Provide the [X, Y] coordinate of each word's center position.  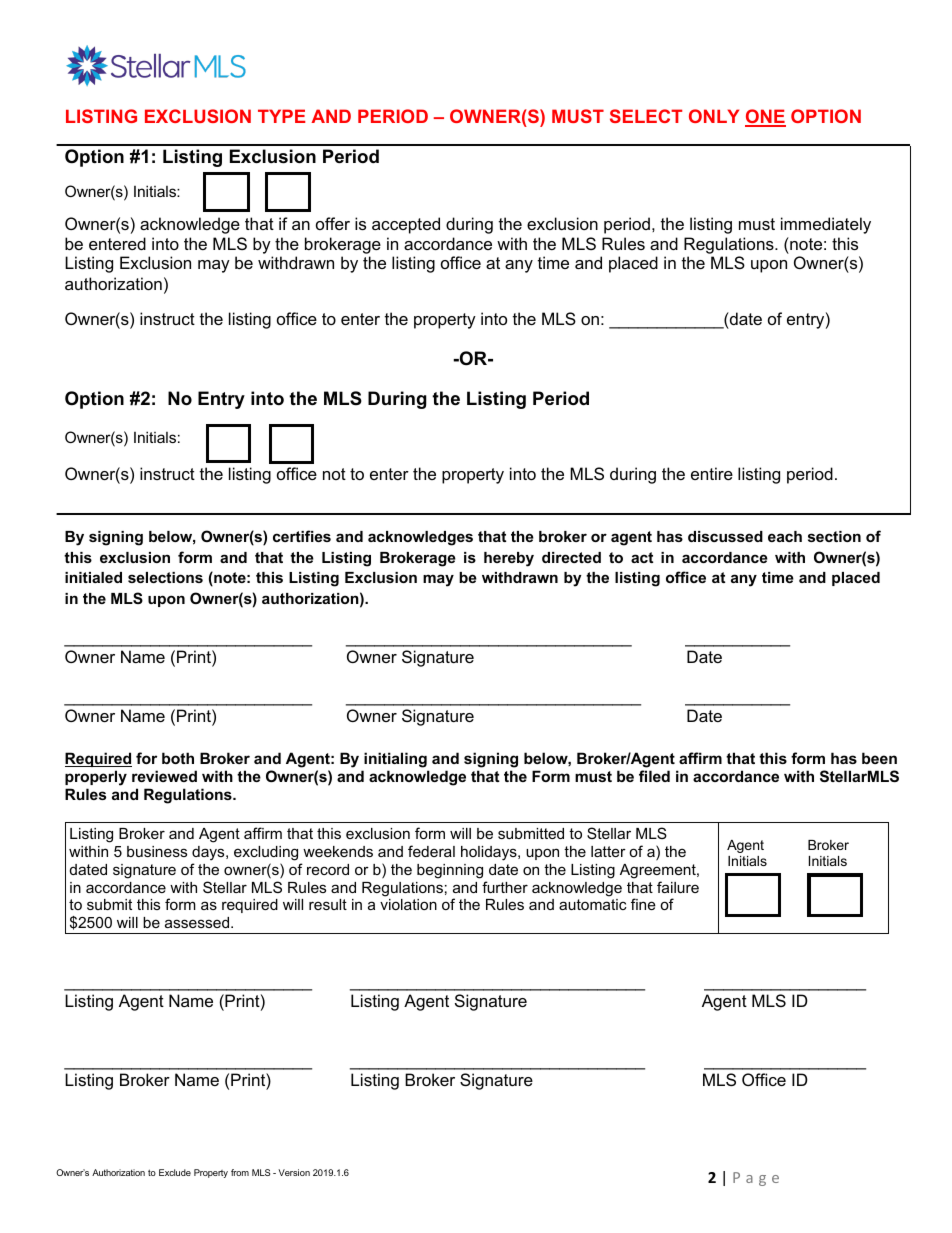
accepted [406, 225]
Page [756, 1179]
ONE [765, 117]
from [240, 1172]
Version [294, 1172]
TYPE [281, 116]
